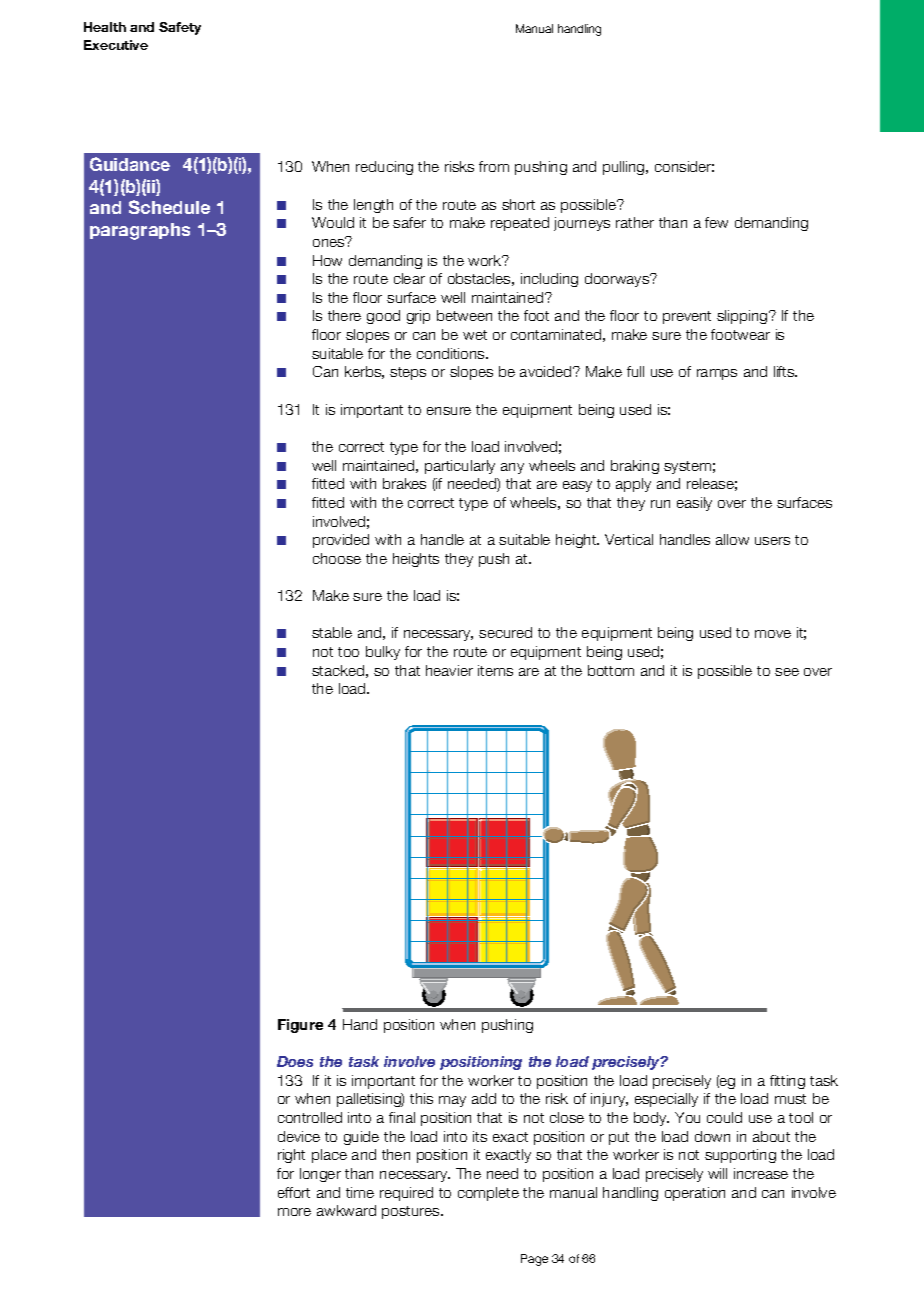 The image size is (924, 1308). What do you see at coordinates (494, 166) in the screenshot?
I see `from` at bounding box center [494, 166].
